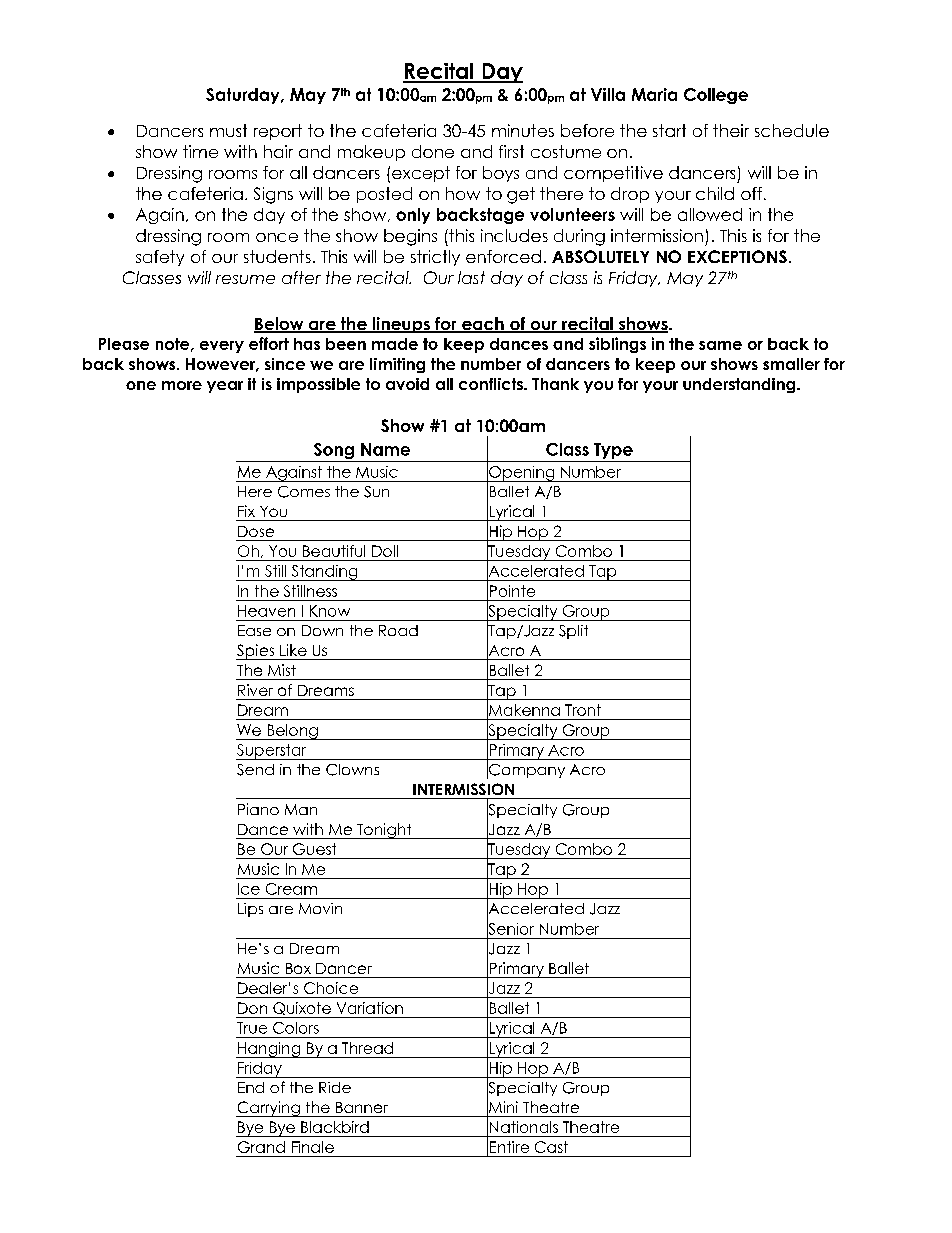 The image size is (952, 1233). Describe the element at coordinates (269, 1109) in the page. I see `Carrying` at that location.
